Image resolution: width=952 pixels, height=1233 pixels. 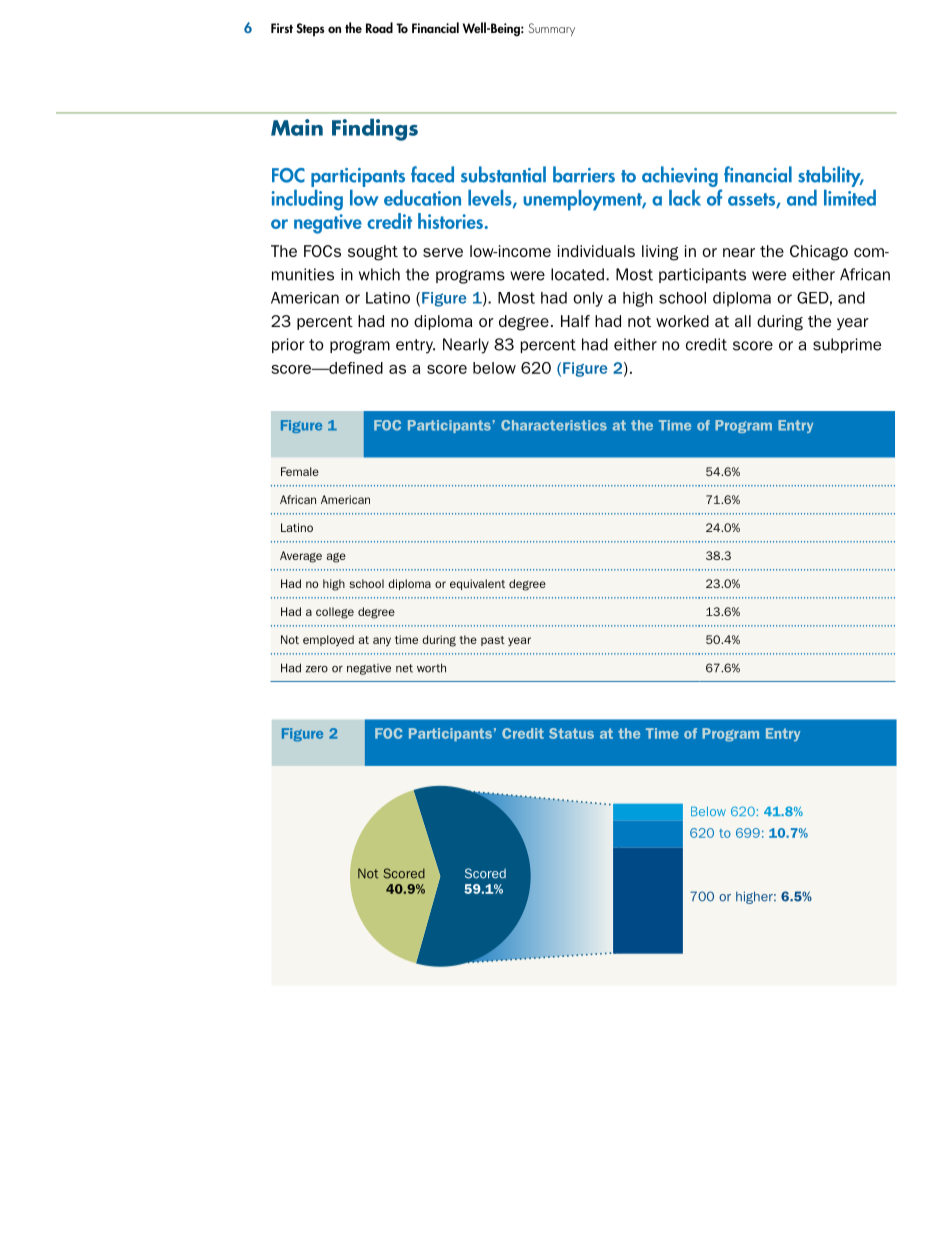 What do you see at coordinates (571, 733) in the page?
I see `Status` at bounding box center [571, 733].
